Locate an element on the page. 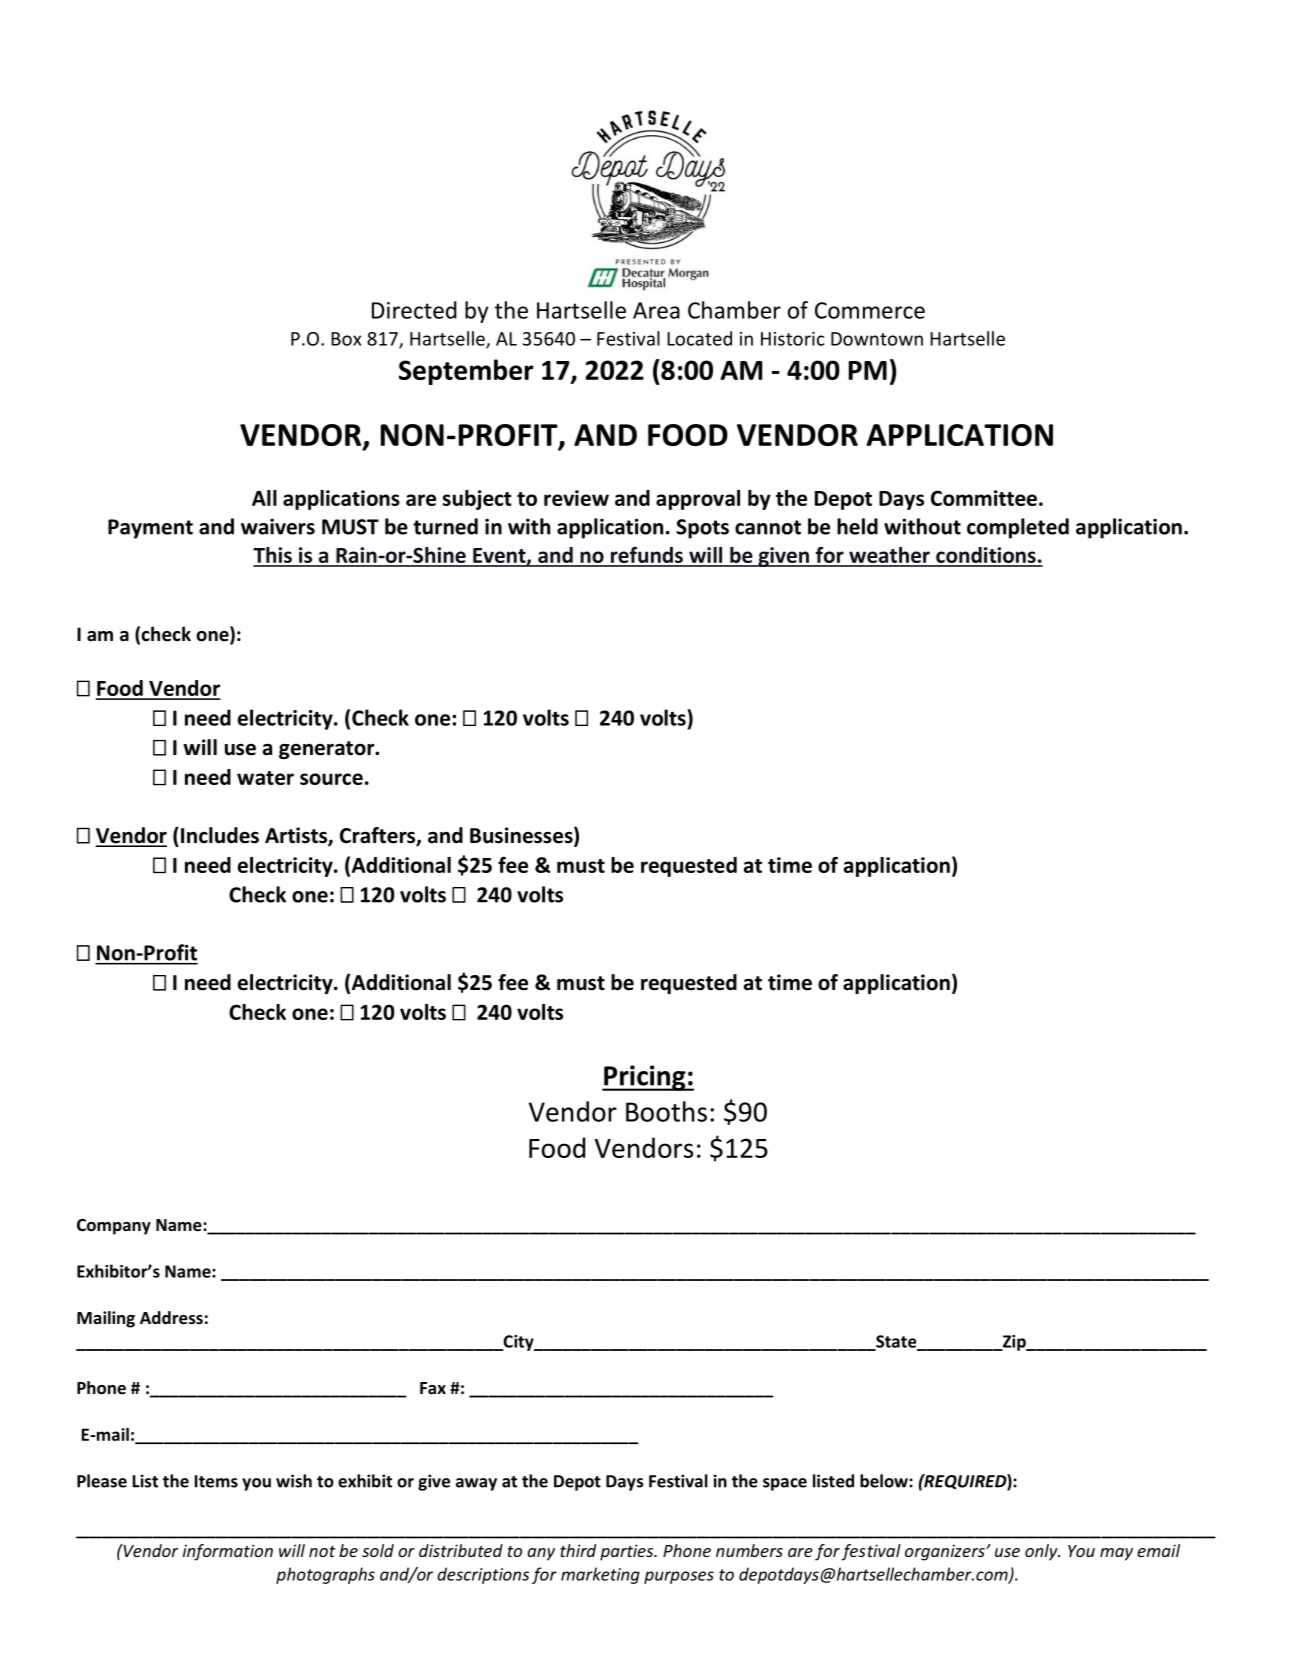  only is located at coordinates (1042, 1552).
